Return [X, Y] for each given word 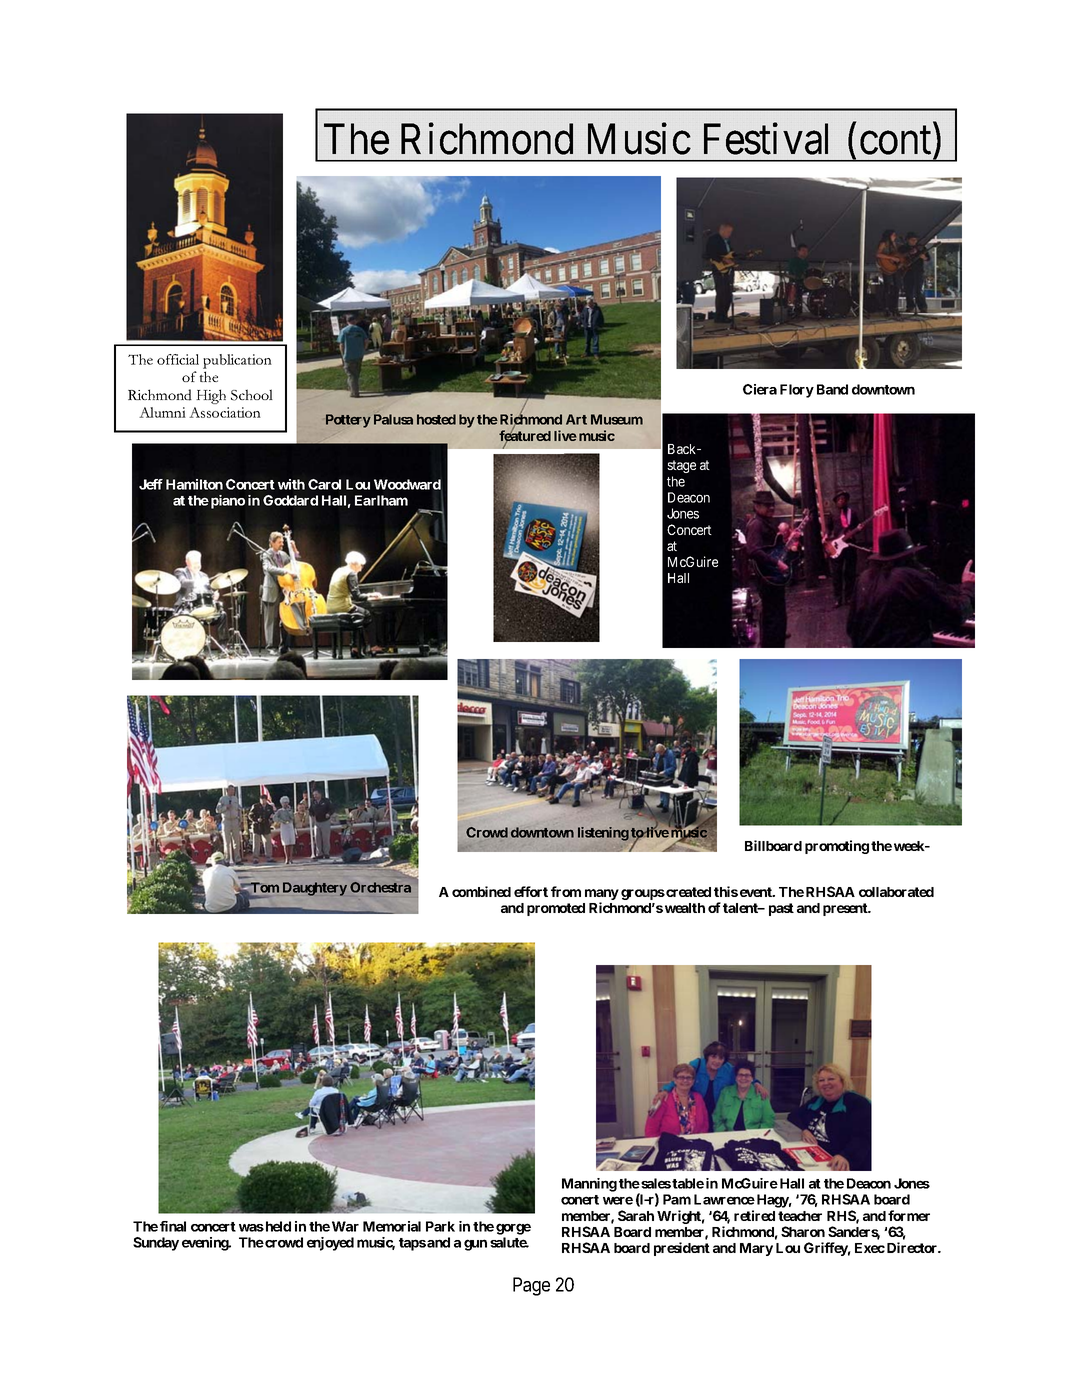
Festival [766, 139]
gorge [513, 1229]
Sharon [803, 1231]
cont [895, 141]
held [277, 1226]
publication [237, 361]
